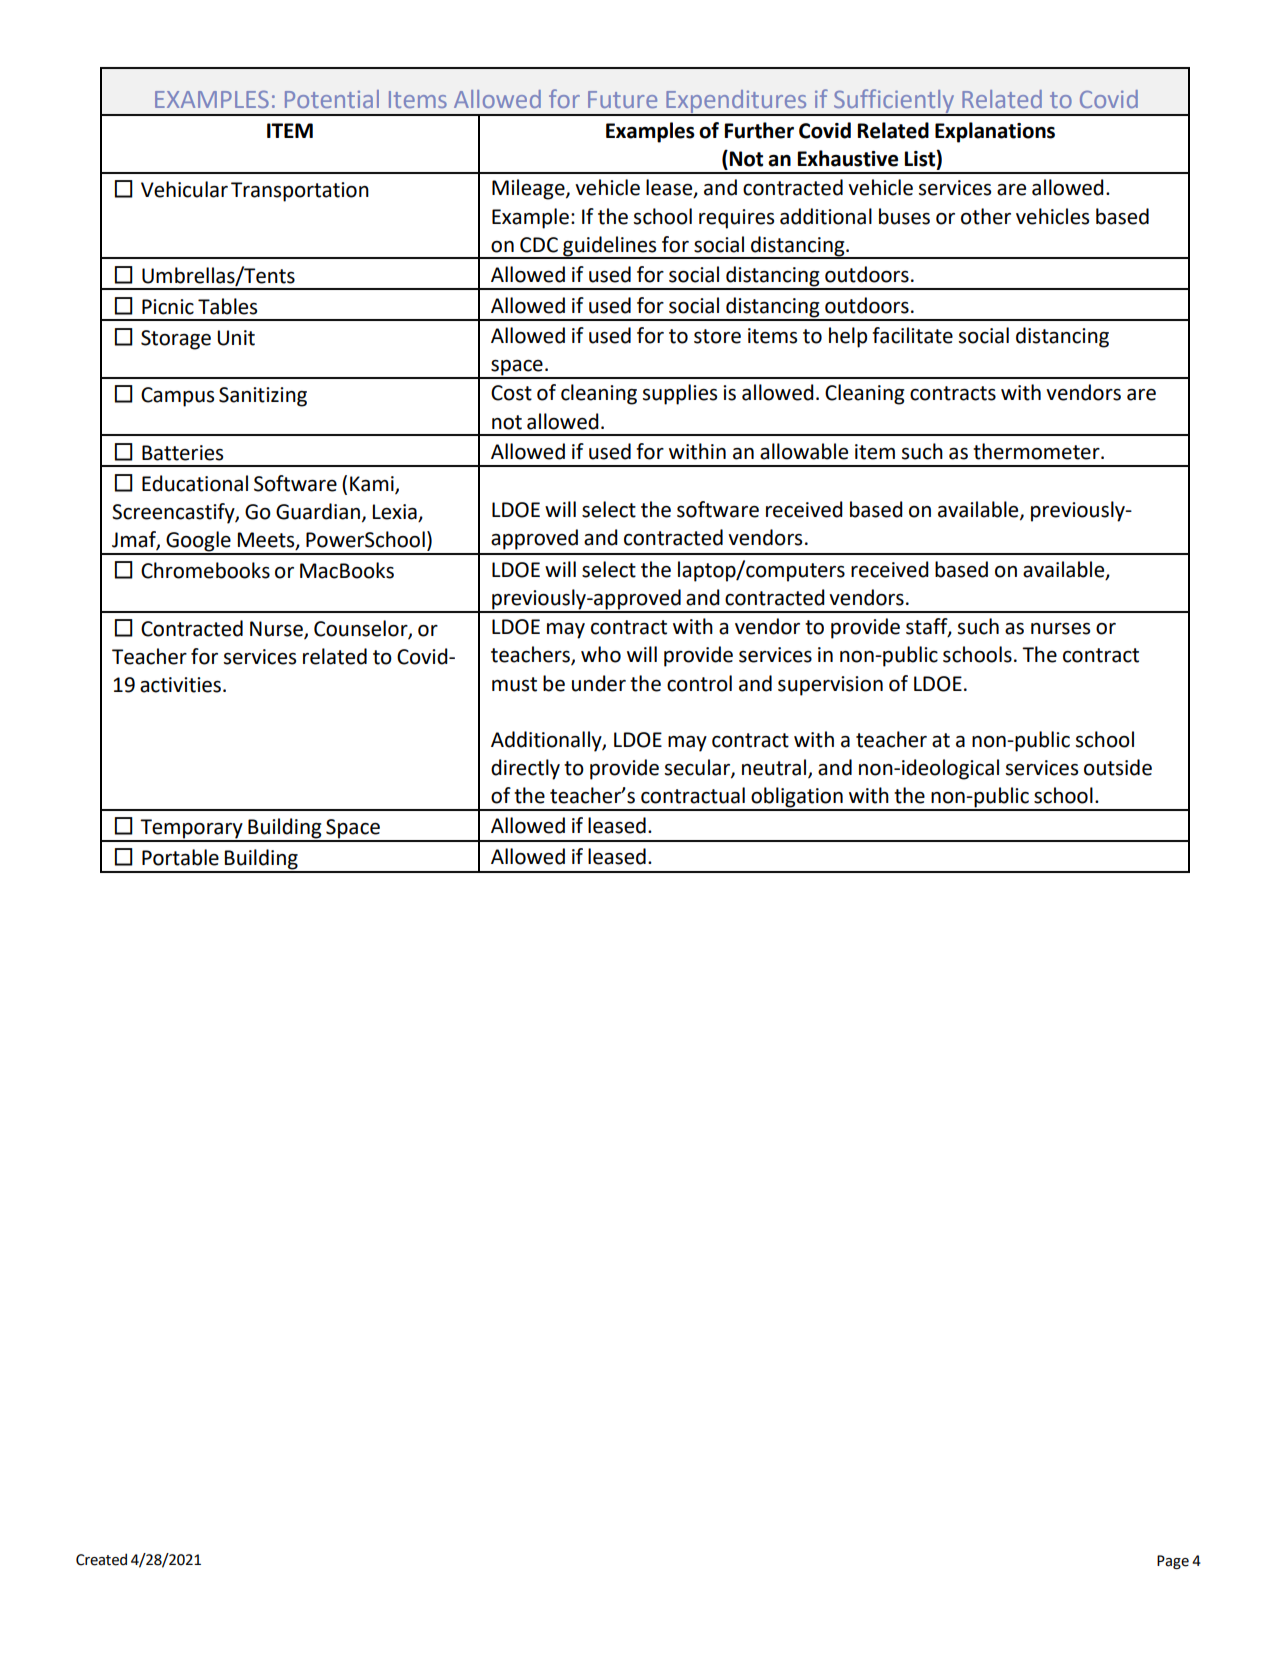 This screenshot has height=1665, width=1287. I want to click on Potential, so click(332, 99).
